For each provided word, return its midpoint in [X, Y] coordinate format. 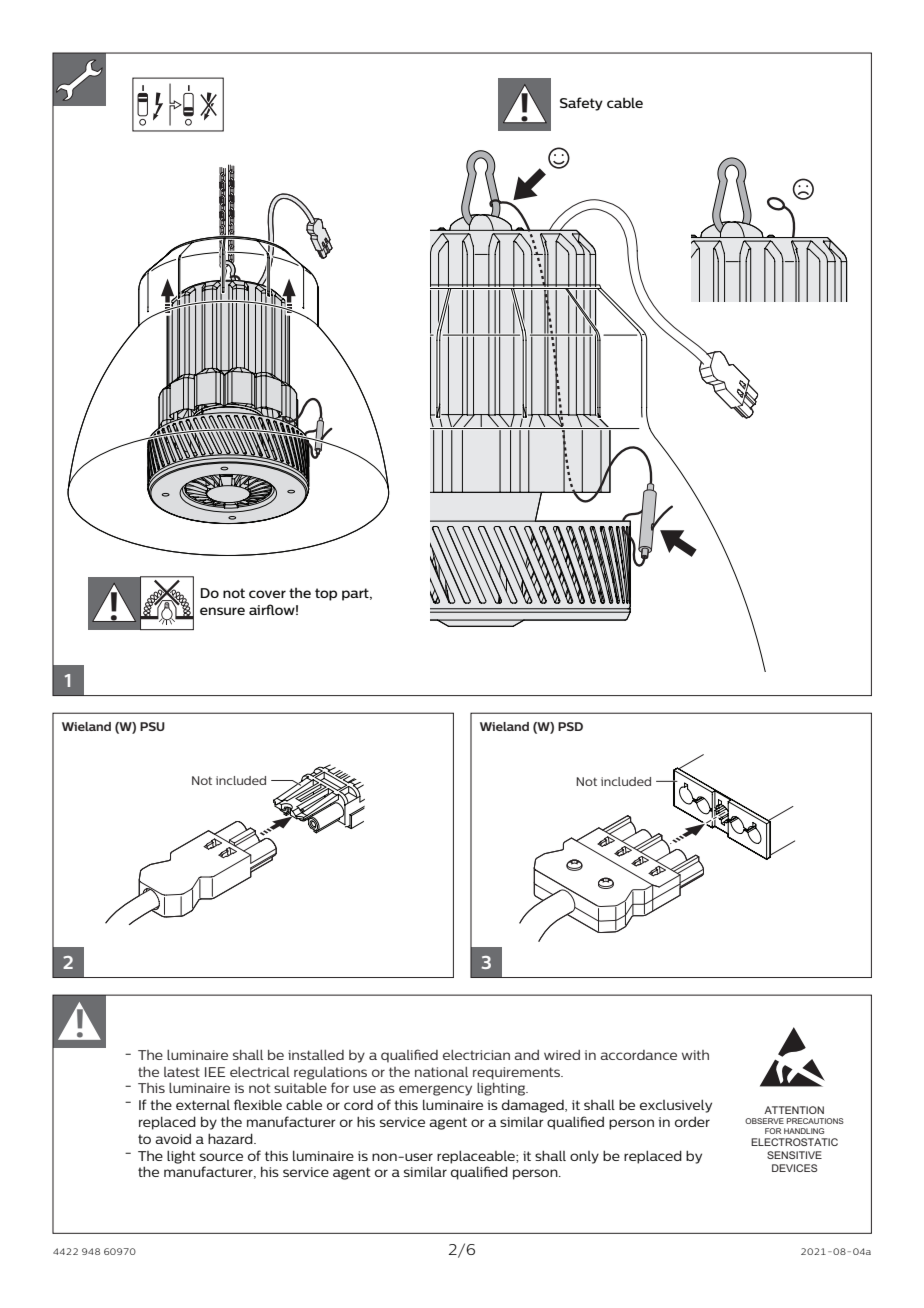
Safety [581, 104]
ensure [222, 611]
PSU [152, 726]
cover [267, 594]
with [695, 1055]
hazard [231, 1138]
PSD [570, 726]
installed [316, 1055]
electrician [476, 1055]
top [326, 594]
